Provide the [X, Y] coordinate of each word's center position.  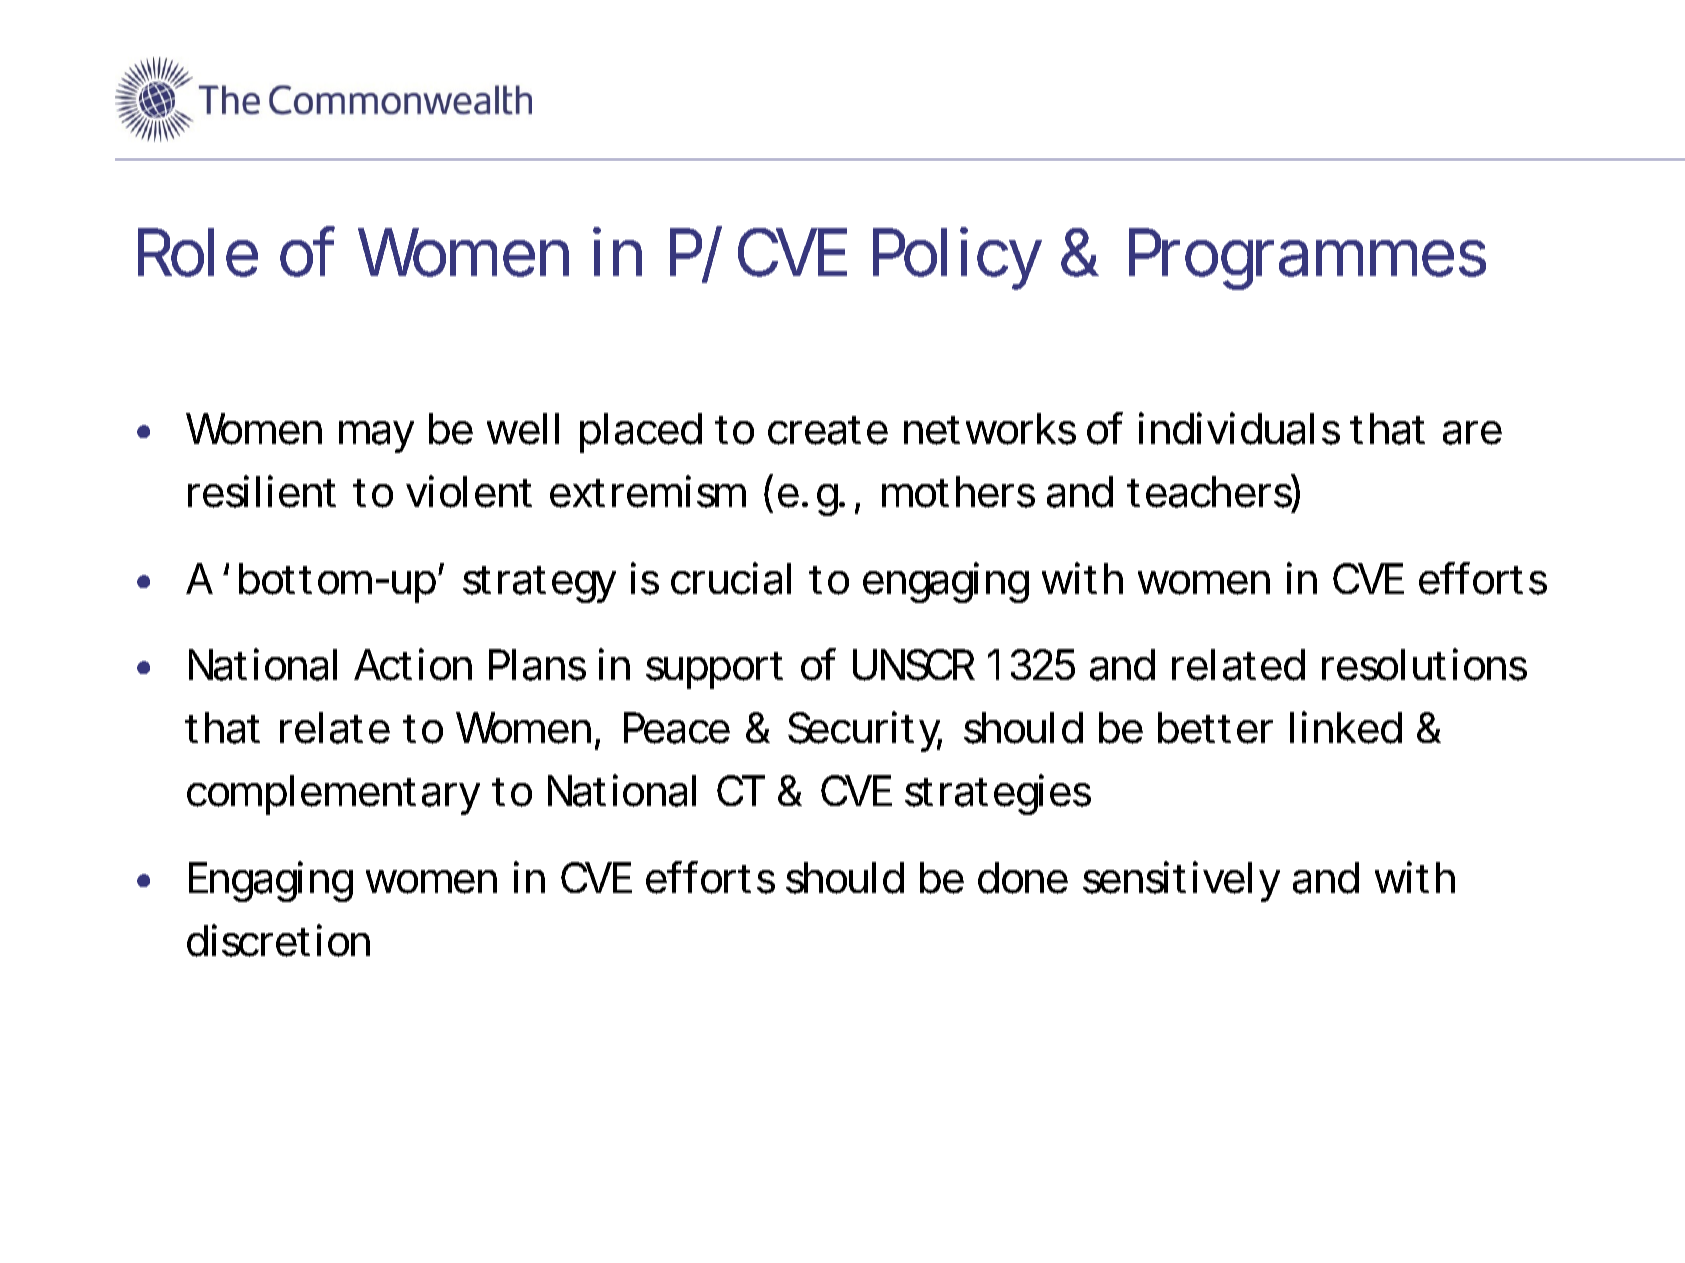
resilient [262, 491]
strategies [998, 794]
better [1215, 728]
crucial [731, 578]
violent [469, 491]
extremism [646, 491]
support [714, 670]
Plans [537, 665]
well [523, 429]
